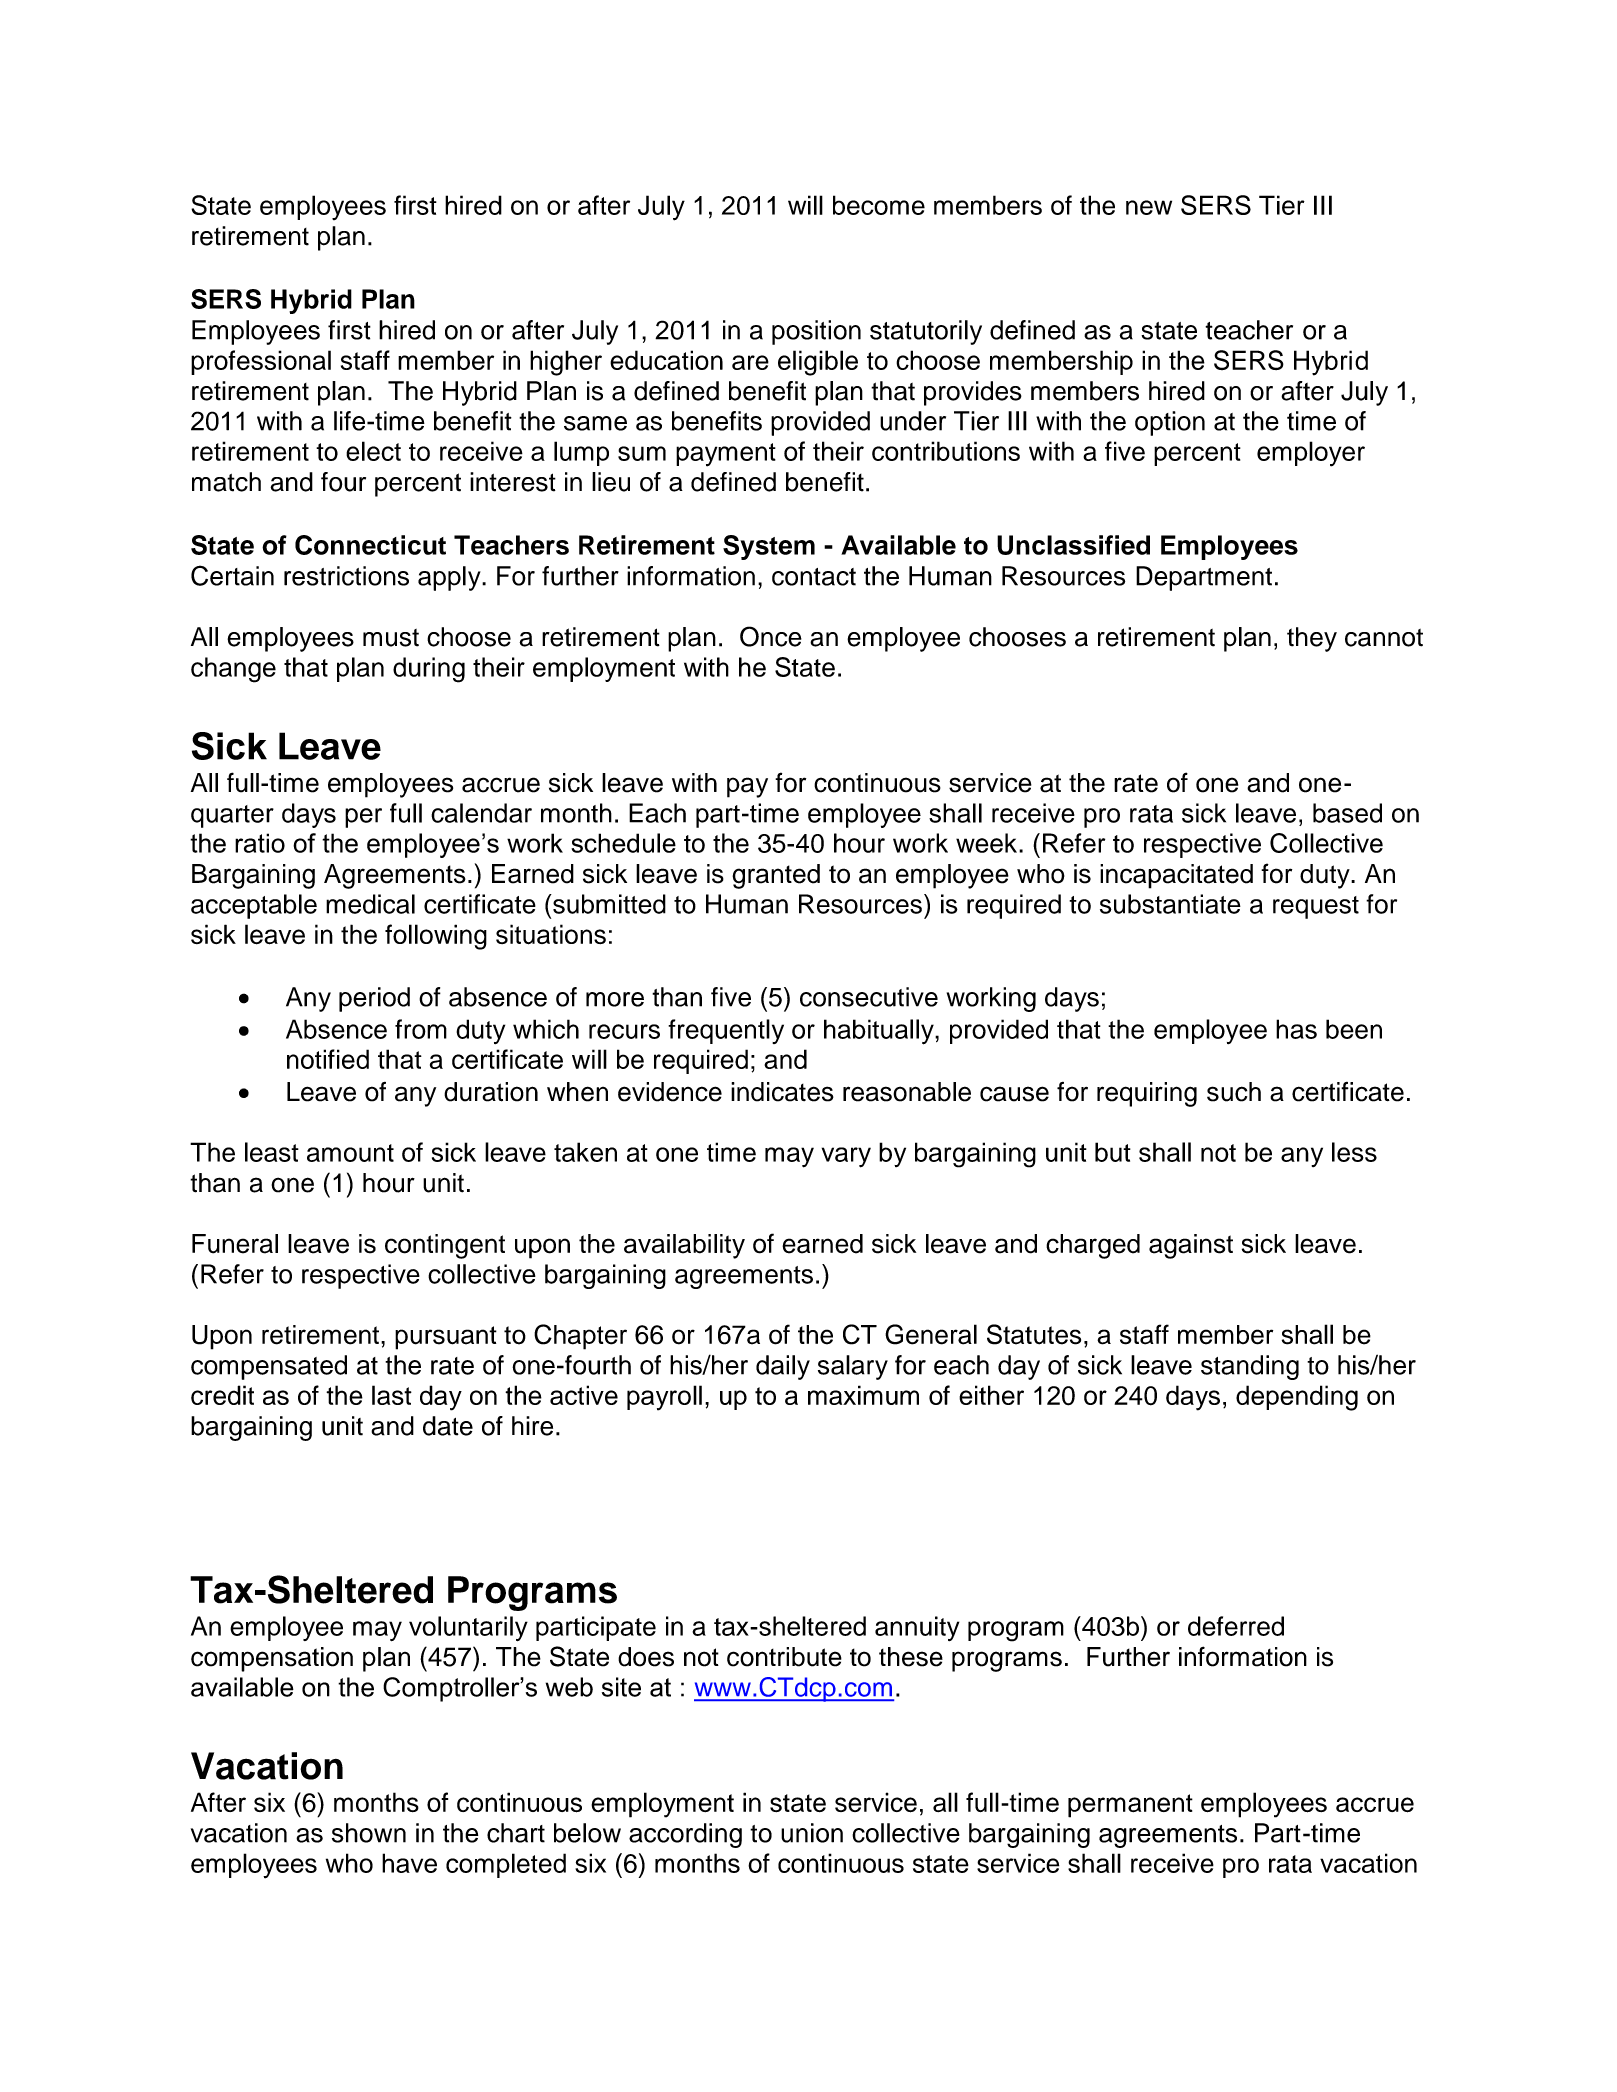 This screenshot has width=1617, height=2092. What do you see at coordinates (429, 670) in the screenshot?
I see `during` at bounding box center [429, 670].
